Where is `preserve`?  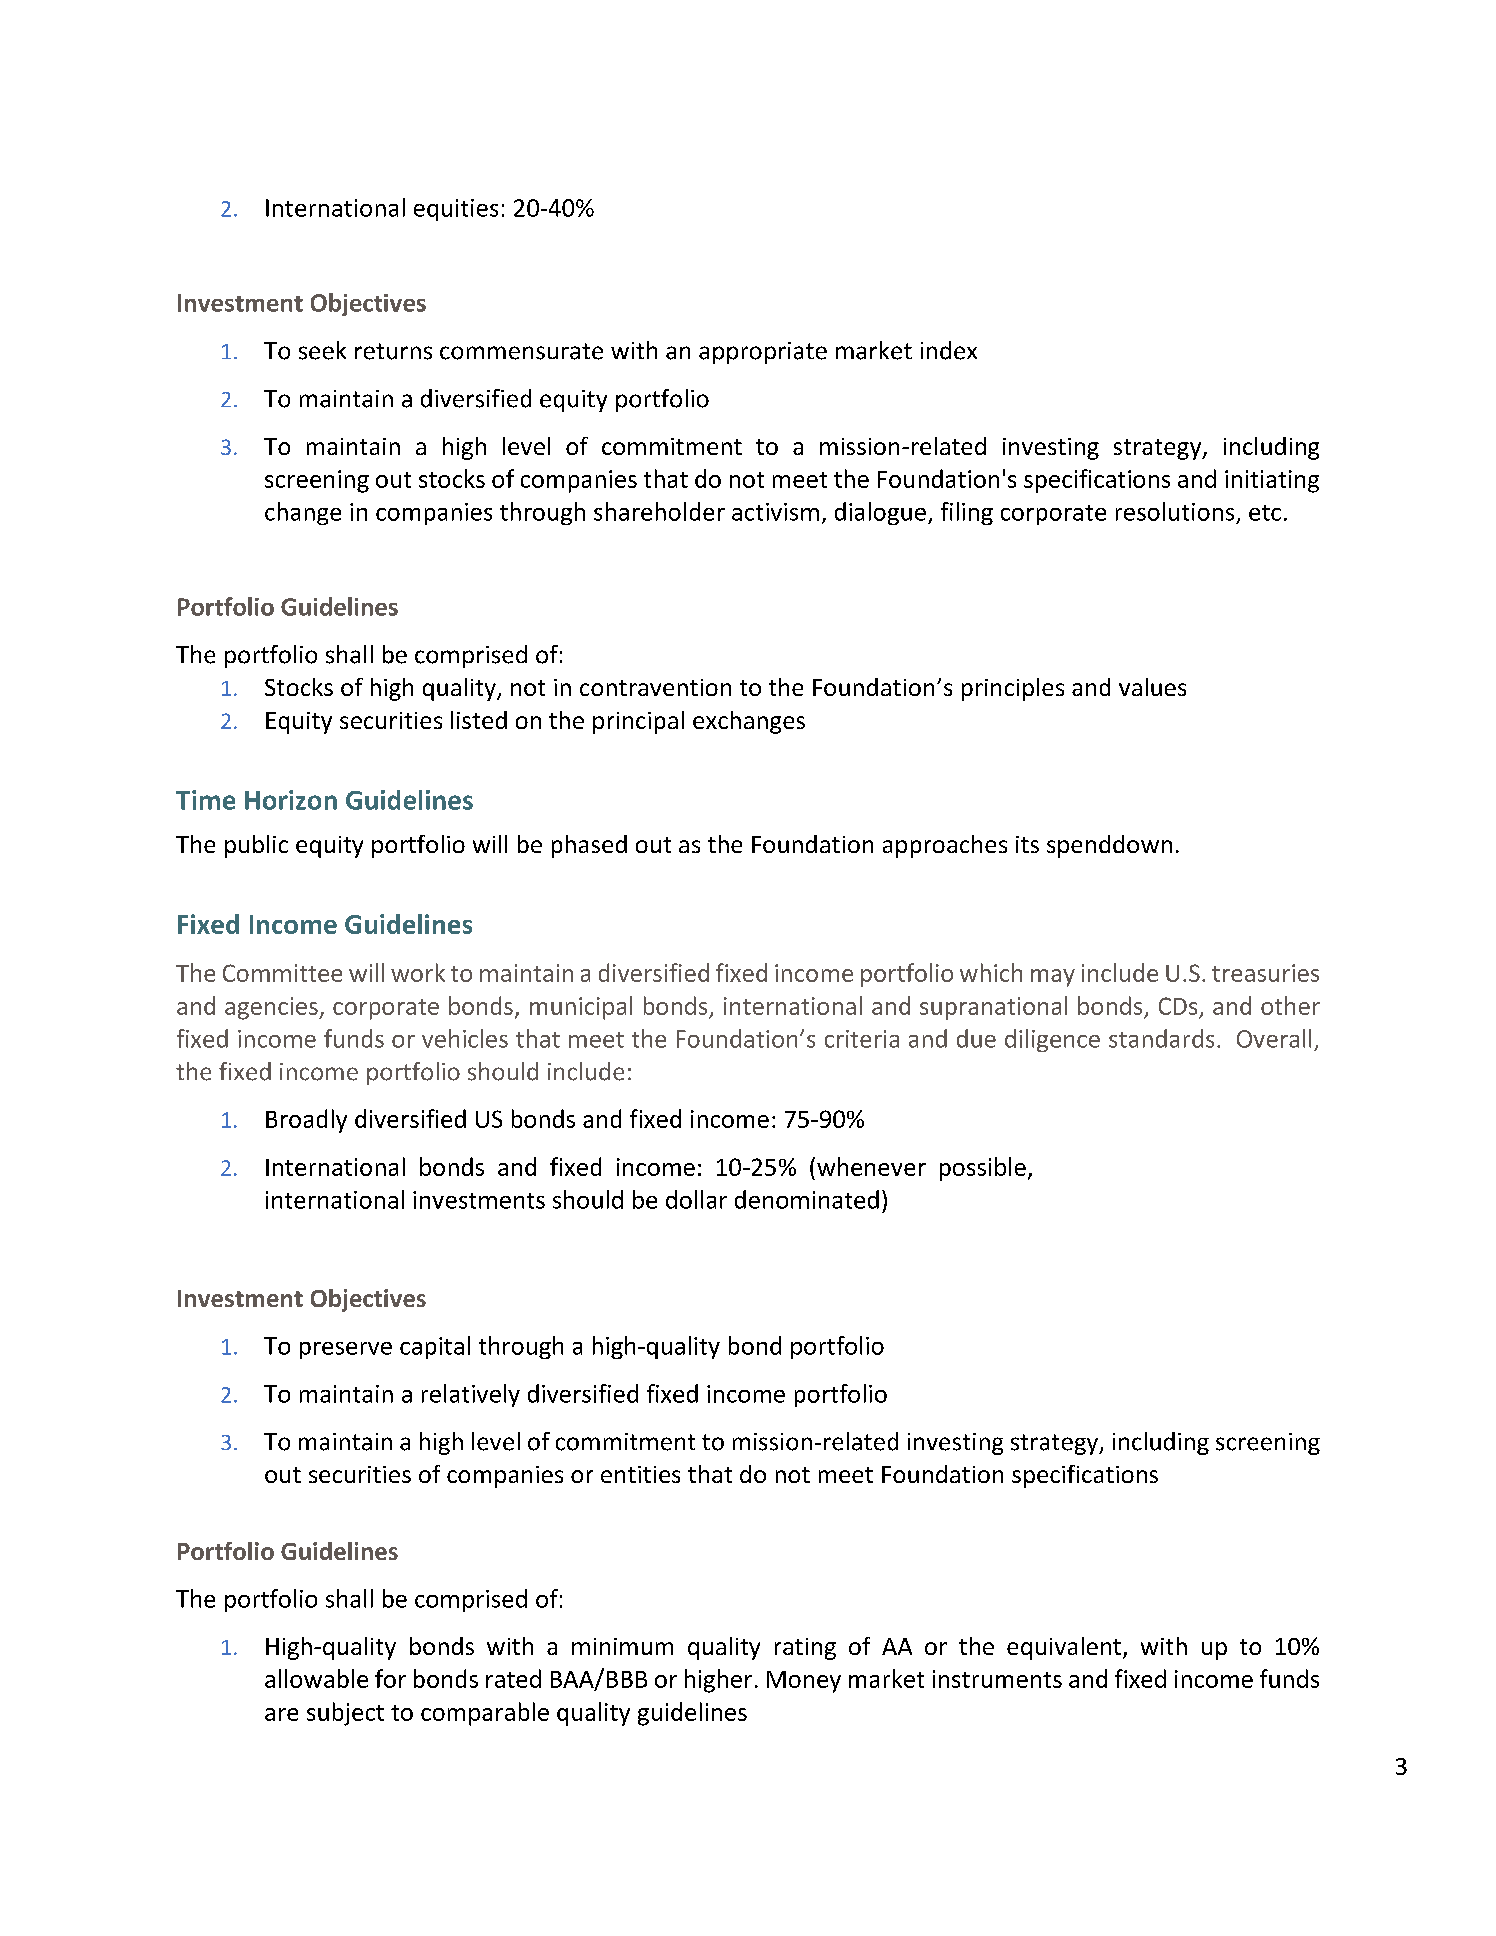 preserve is located at coordinates (346, 1350).
